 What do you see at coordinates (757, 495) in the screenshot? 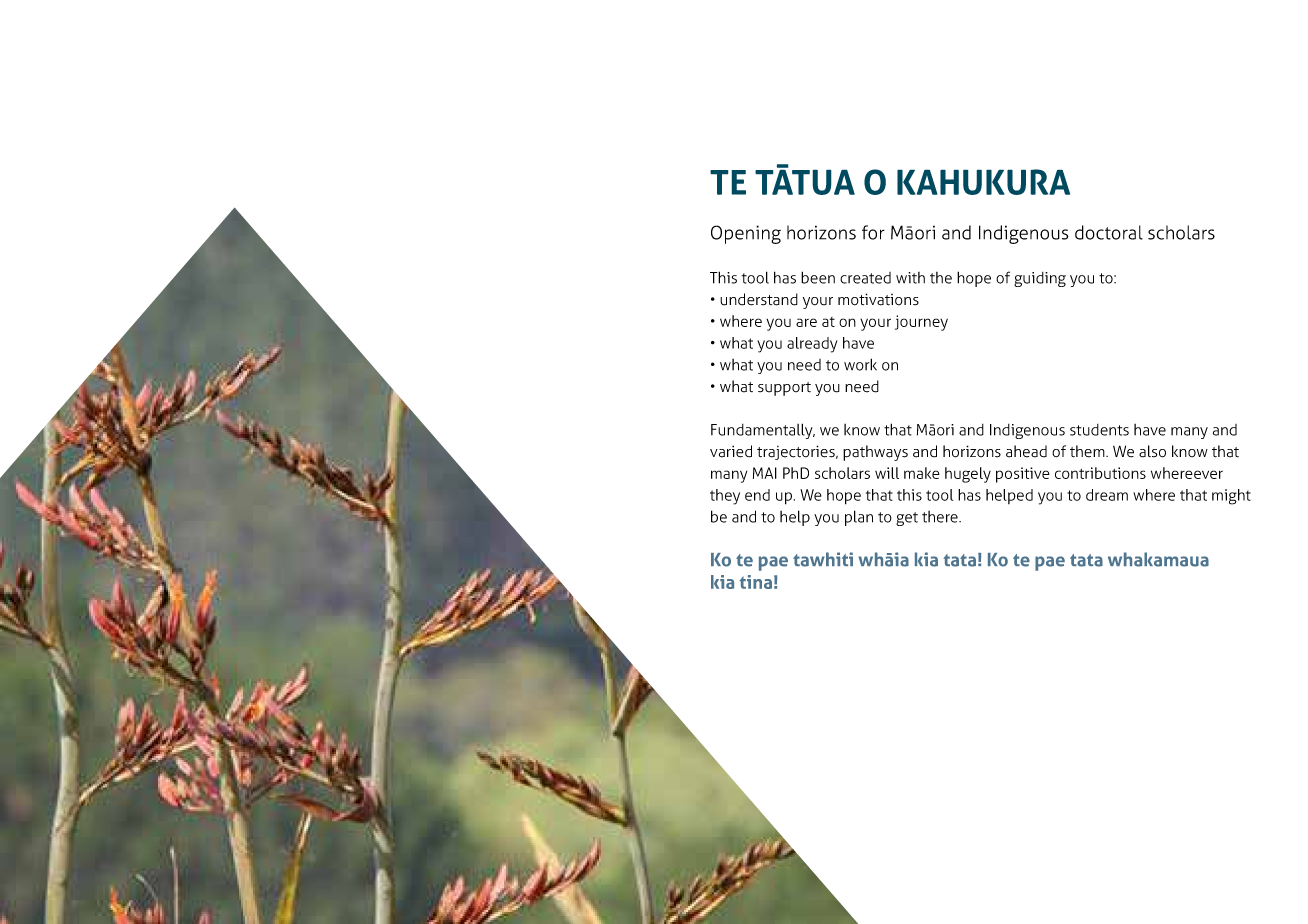
I see `end` at bounding box center [757, 495].
